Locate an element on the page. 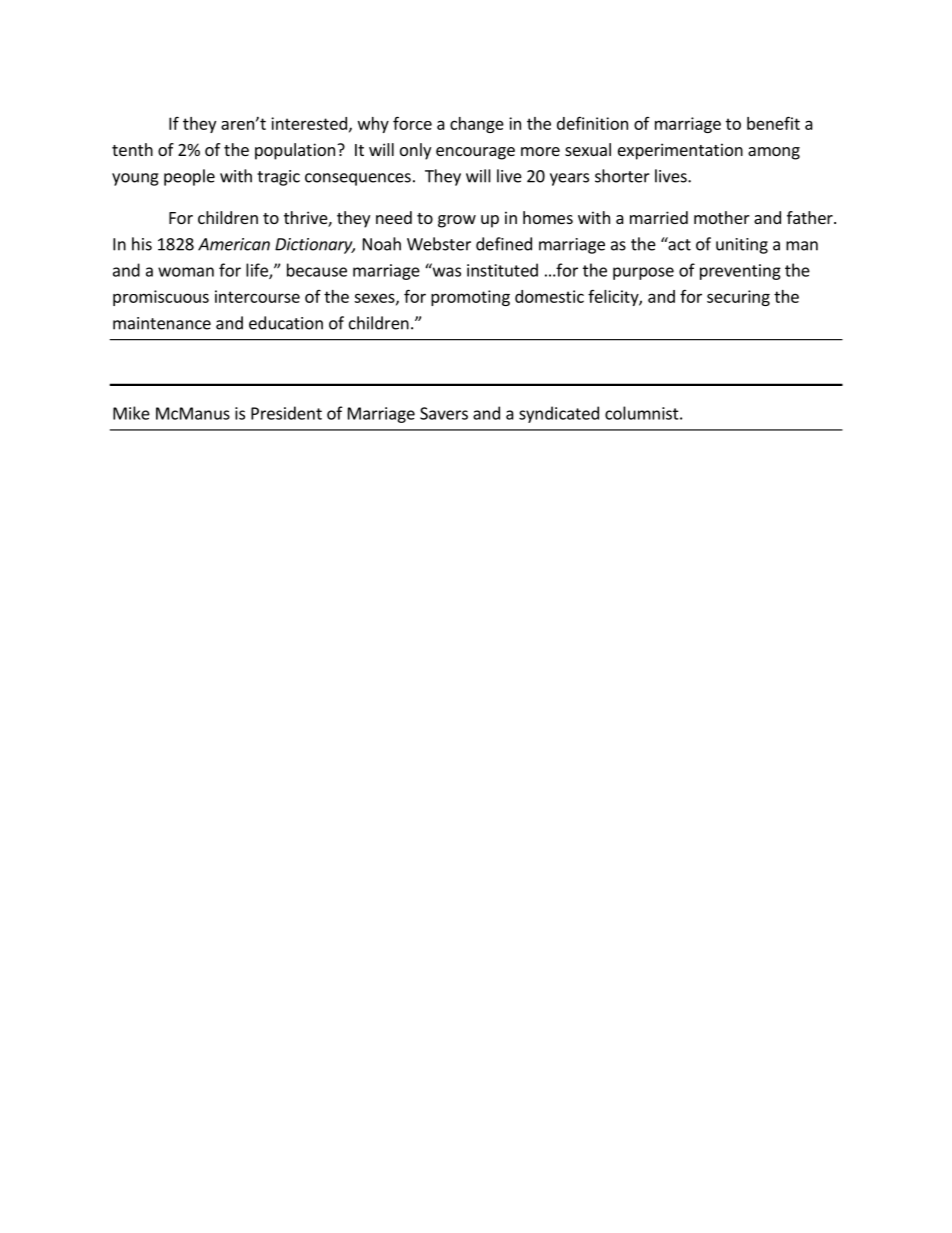 The image size is (952, 1233). preventing is located at coordinates (740, 272).
